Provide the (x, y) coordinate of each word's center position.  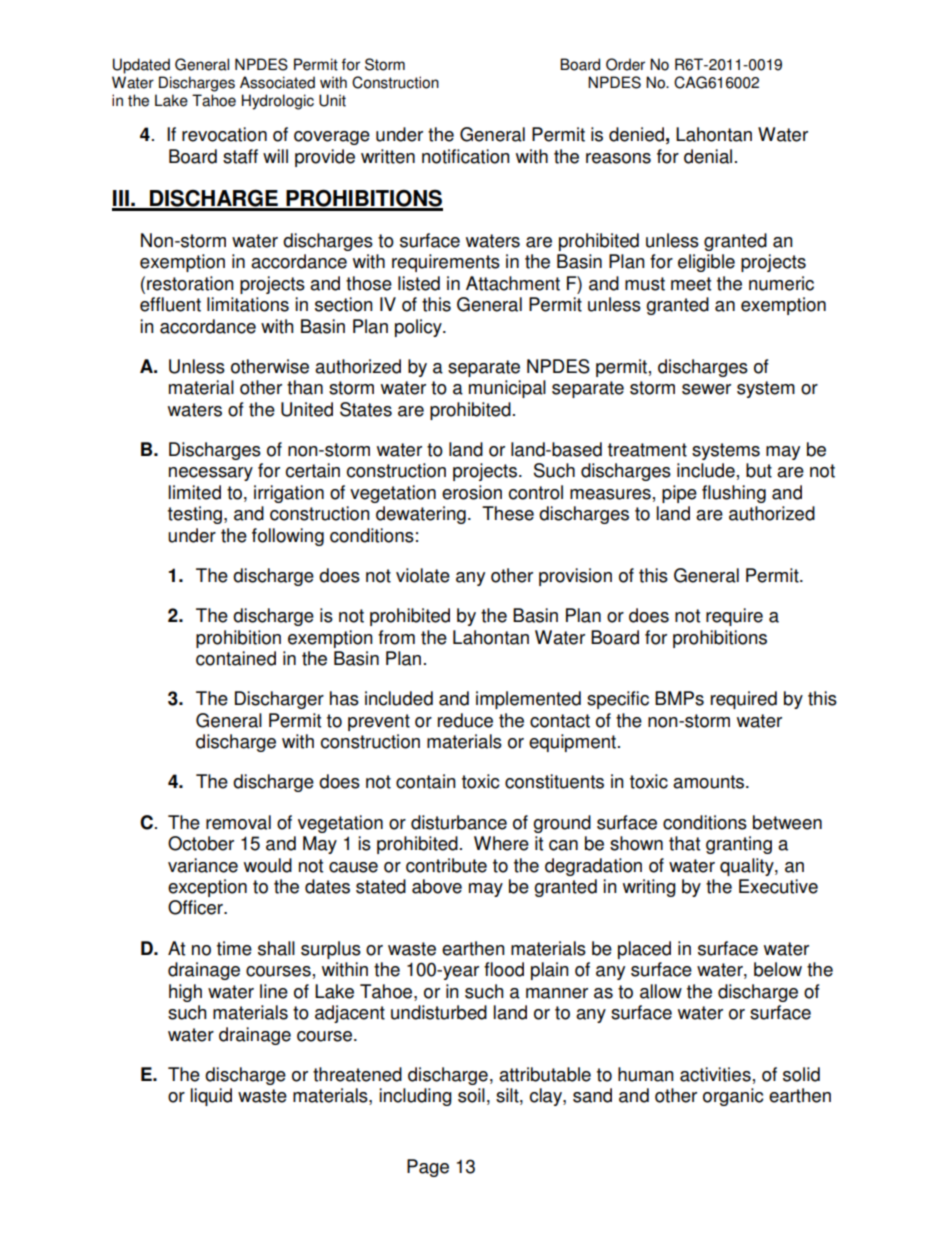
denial (708, 156)
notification (466, 156)
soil (471, 1095)
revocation (224, 134)
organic (733, 1097)
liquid (211, 1097)
